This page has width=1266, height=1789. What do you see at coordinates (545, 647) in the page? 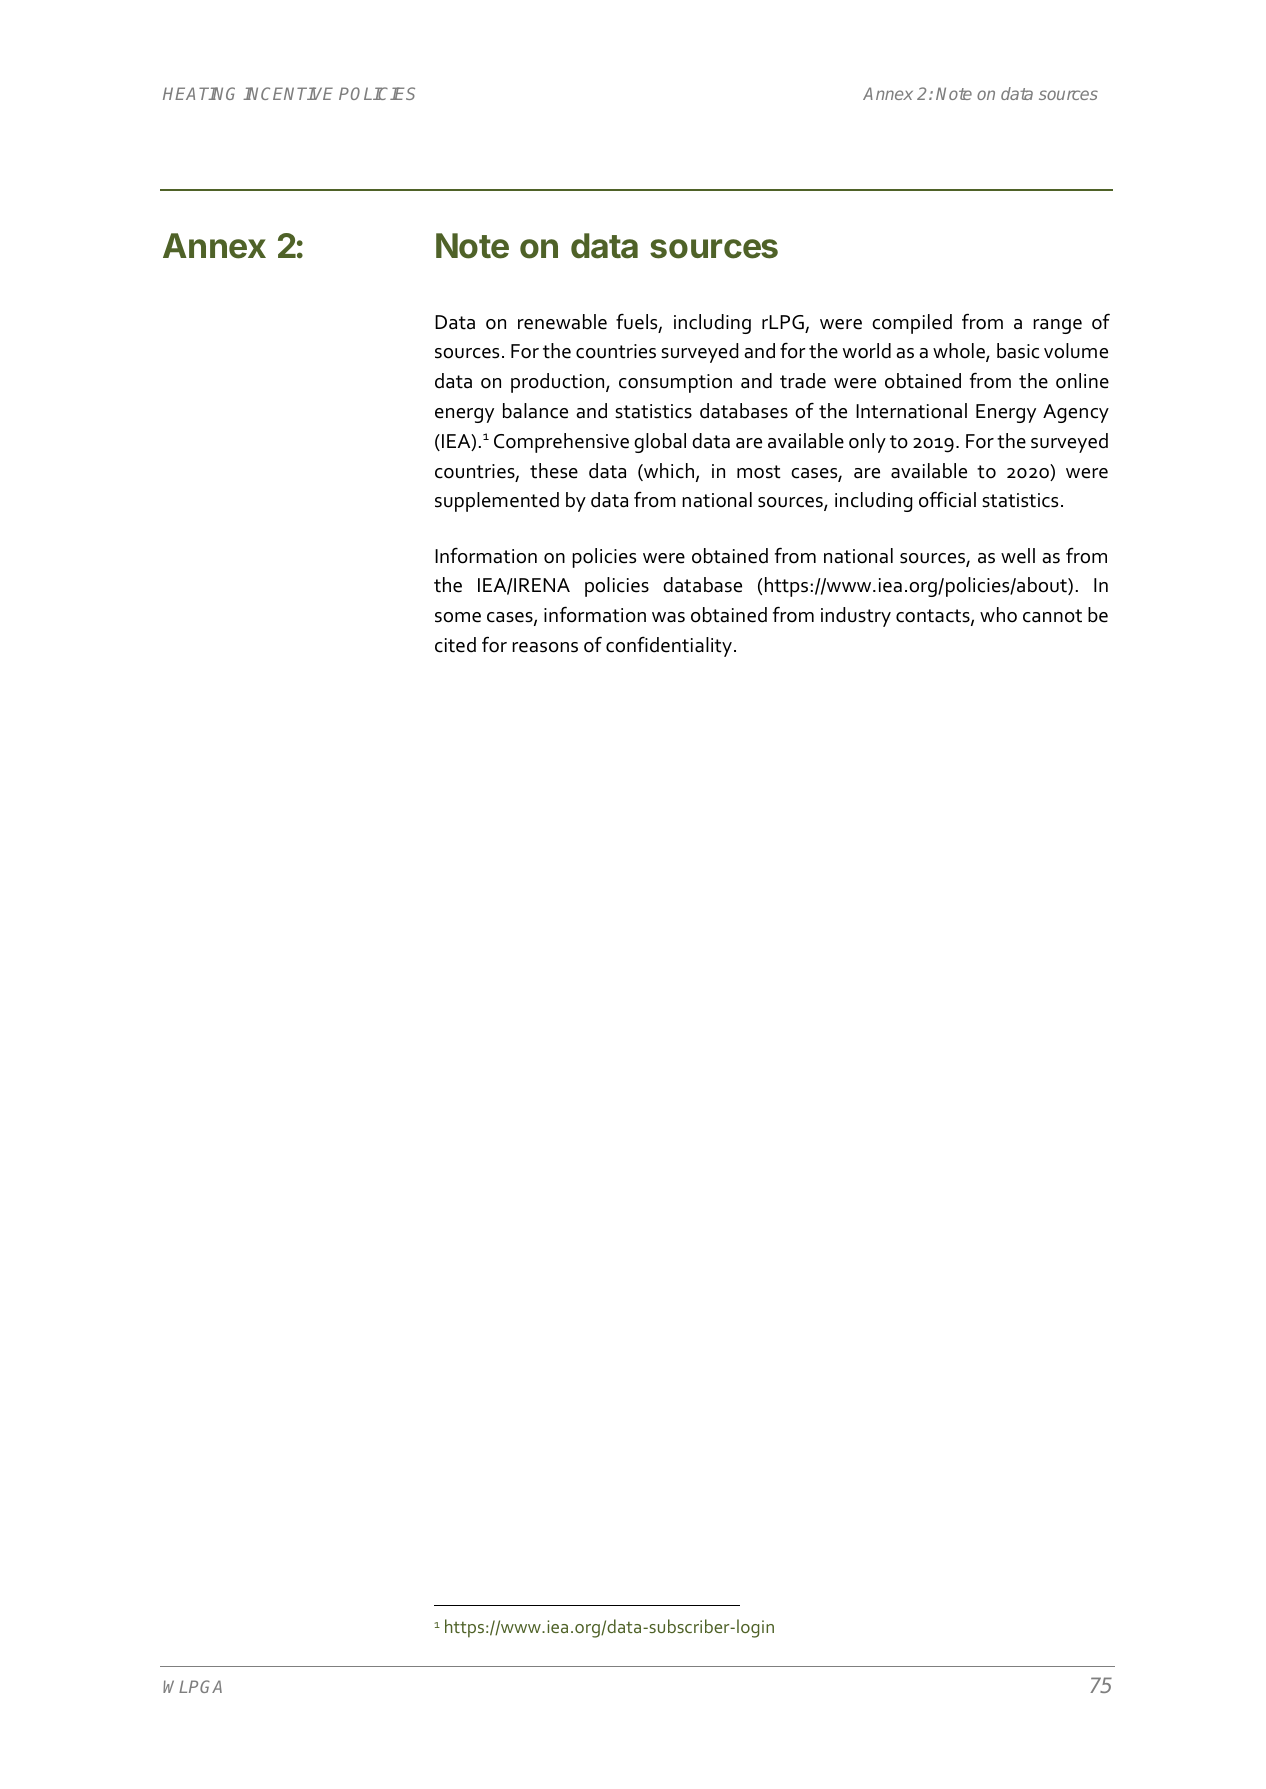
I see `reasons` at bounding box center [545, 647].
